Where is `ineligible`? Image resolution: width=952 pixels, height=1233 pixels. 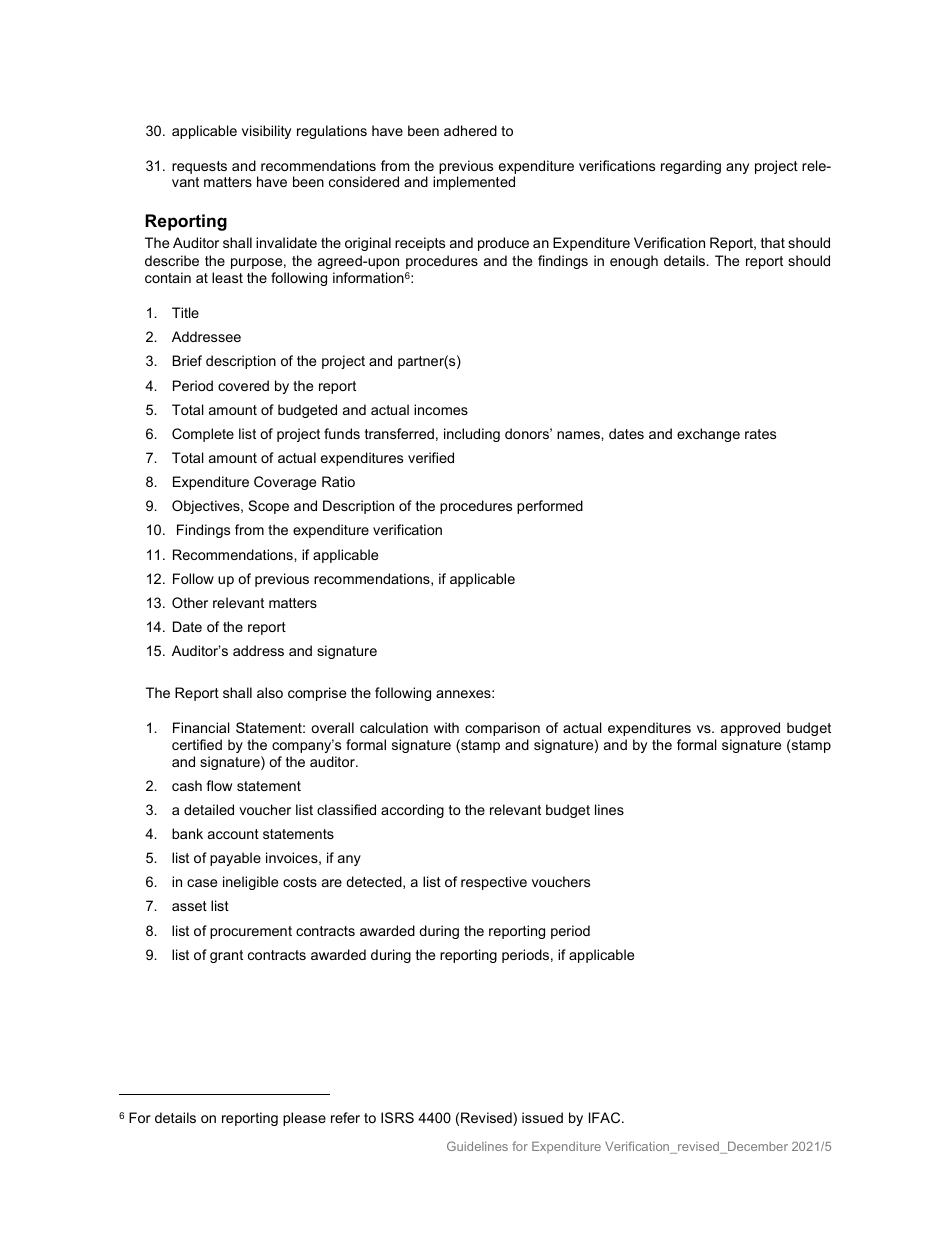
ineligible is located at coordinates (250, 883).
